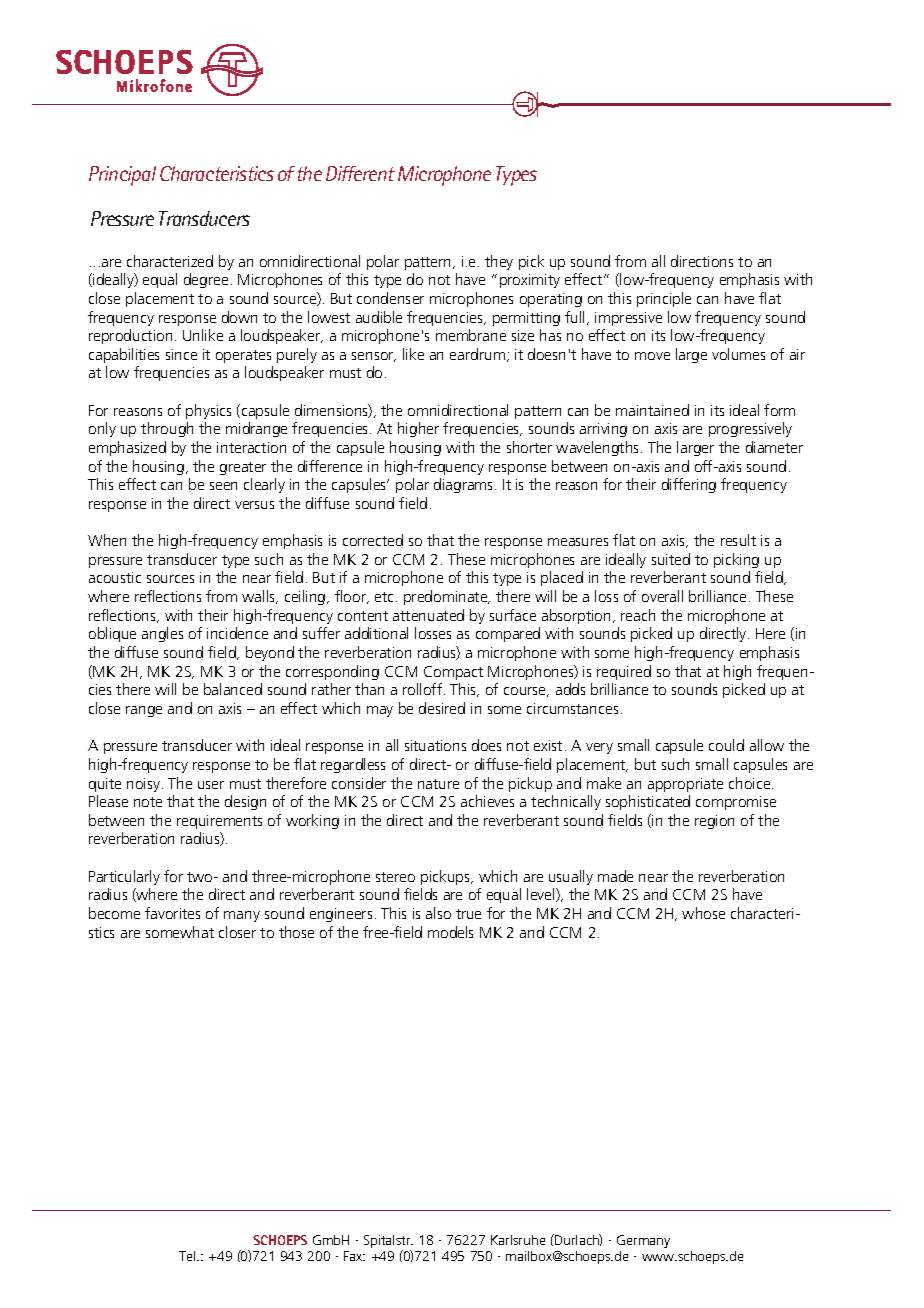 This document has width=924, height=1308. What do you see at coordinates (447, 597) in the document?
I see `predominate` at bounding box center [447, 597].
